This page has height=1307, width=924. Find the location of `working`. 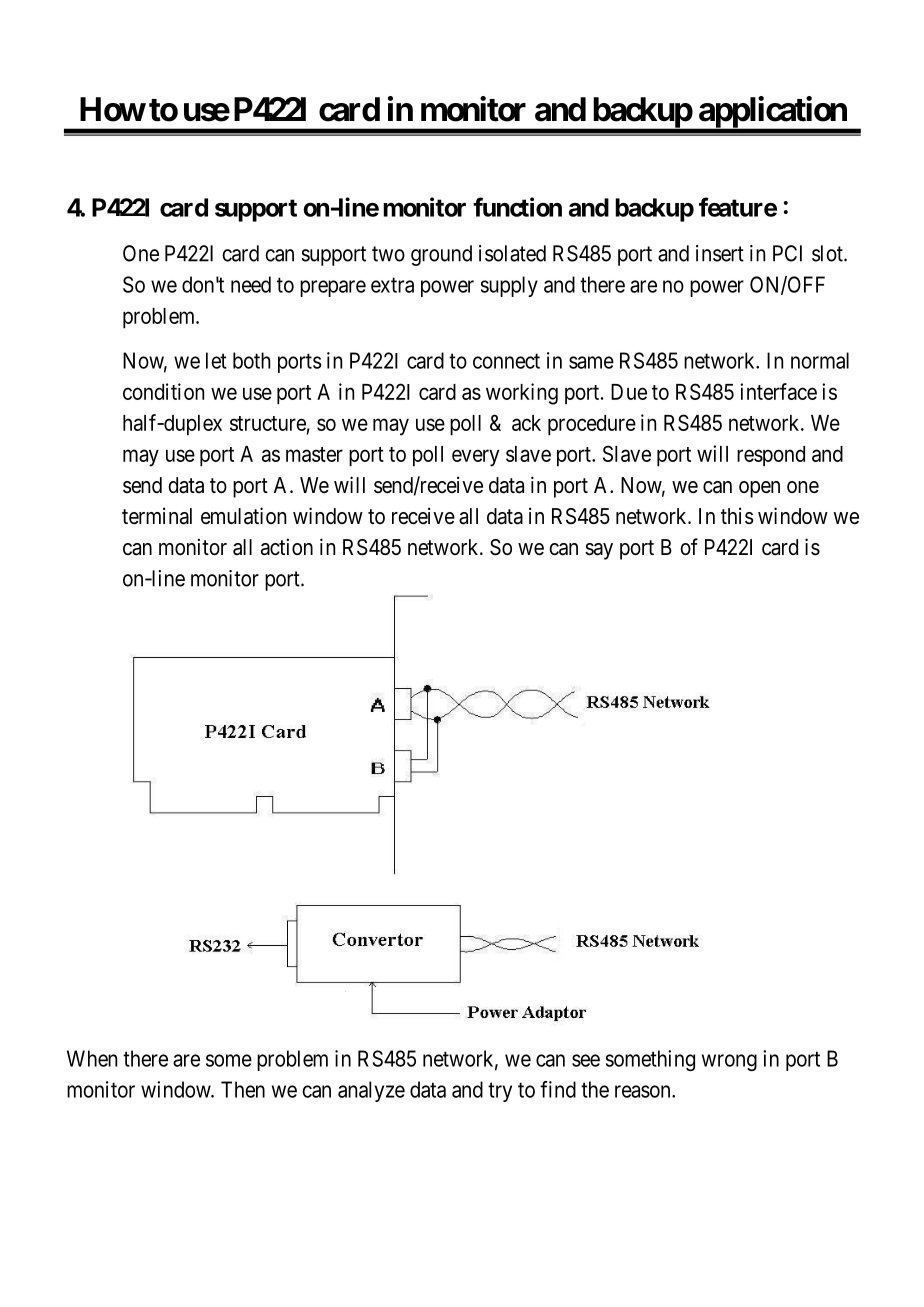

working is located at coordinates (522, 394).
